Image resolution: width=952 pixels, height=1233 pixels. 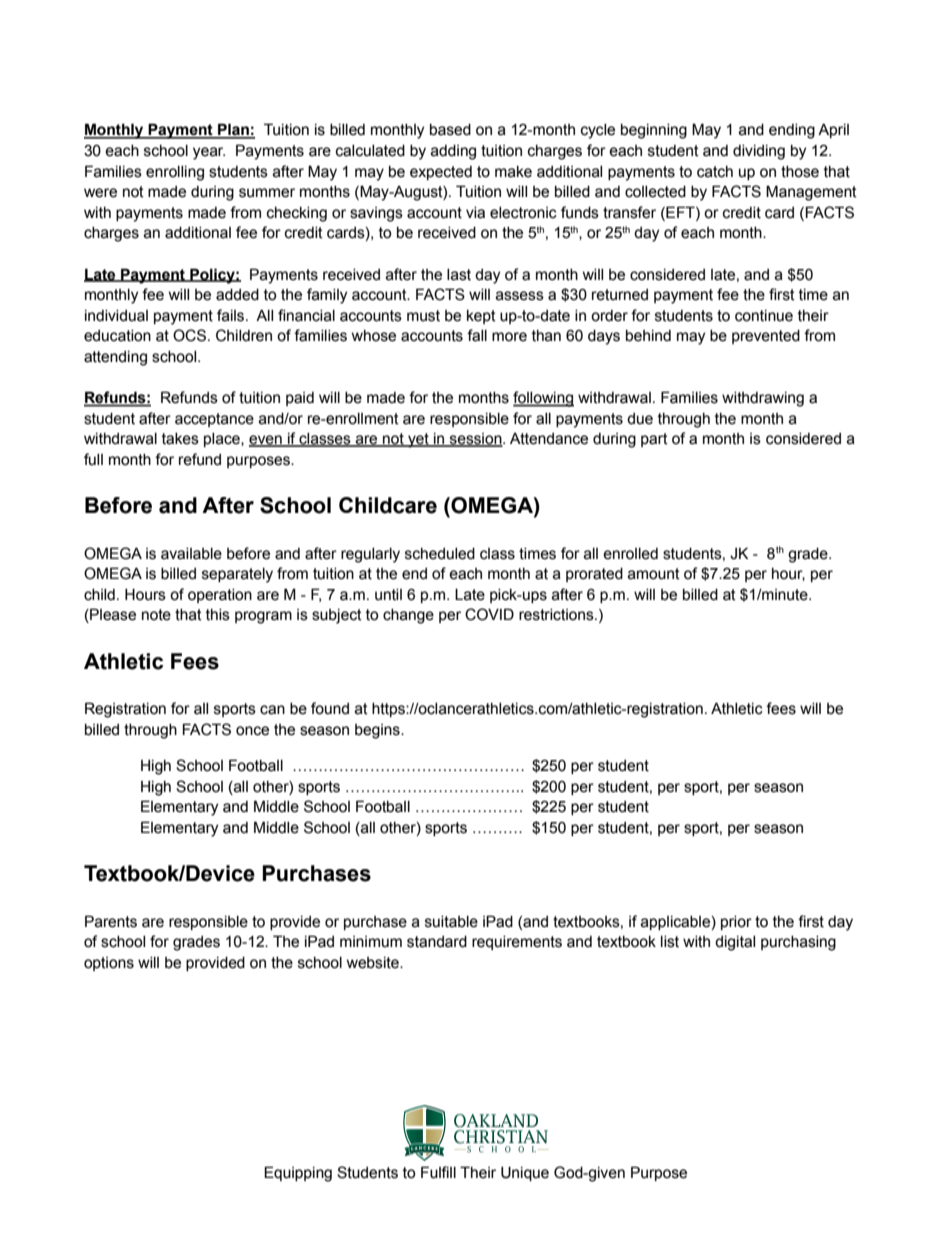 I want to click on prior, so click(x=736, y=923).
